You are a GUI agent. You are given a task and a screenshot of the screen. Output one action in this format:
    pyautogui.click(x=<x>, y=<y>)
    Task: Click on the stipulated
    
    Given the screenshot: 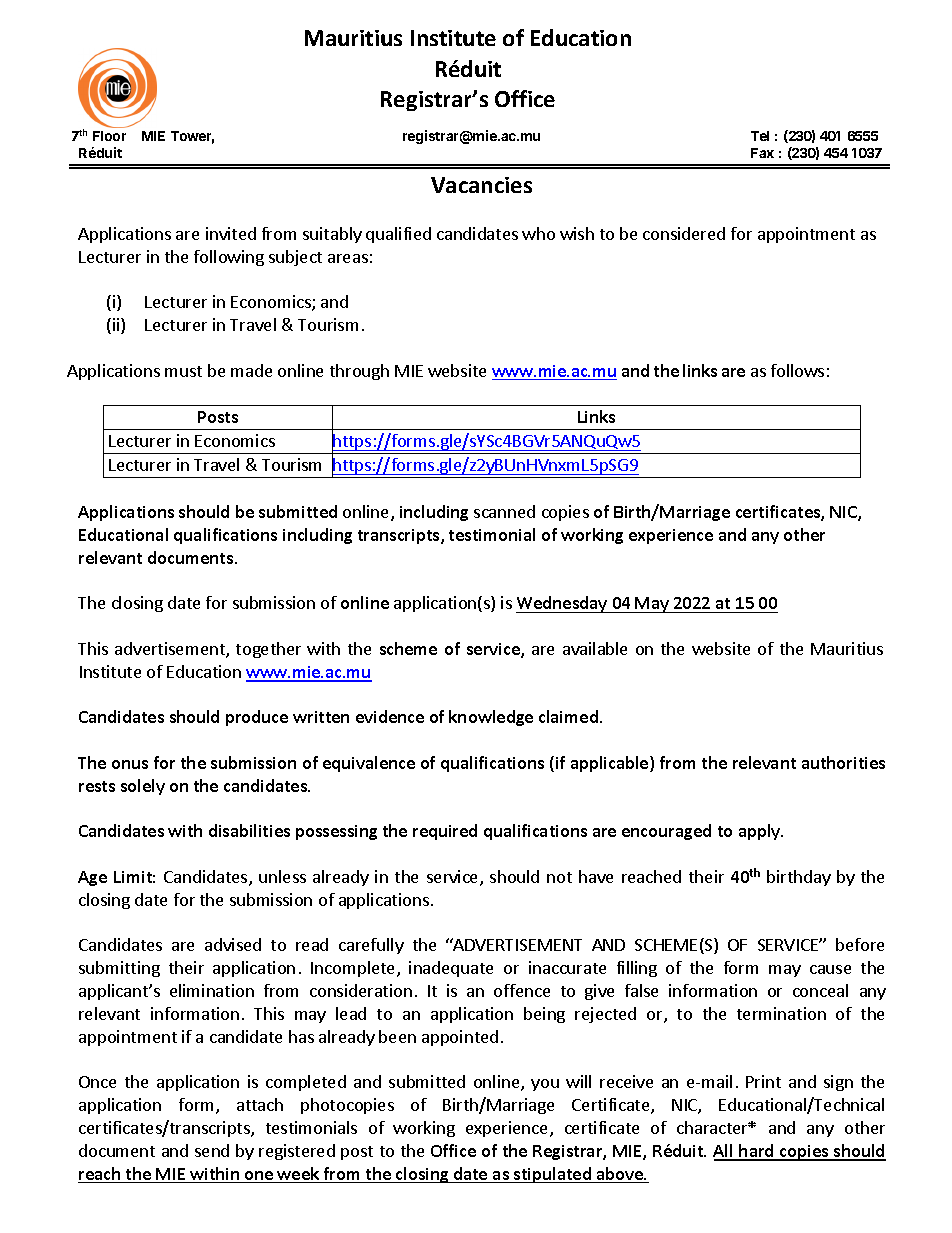 What is the action you would take?
    pyautogui.click(x=552, y=1175)
